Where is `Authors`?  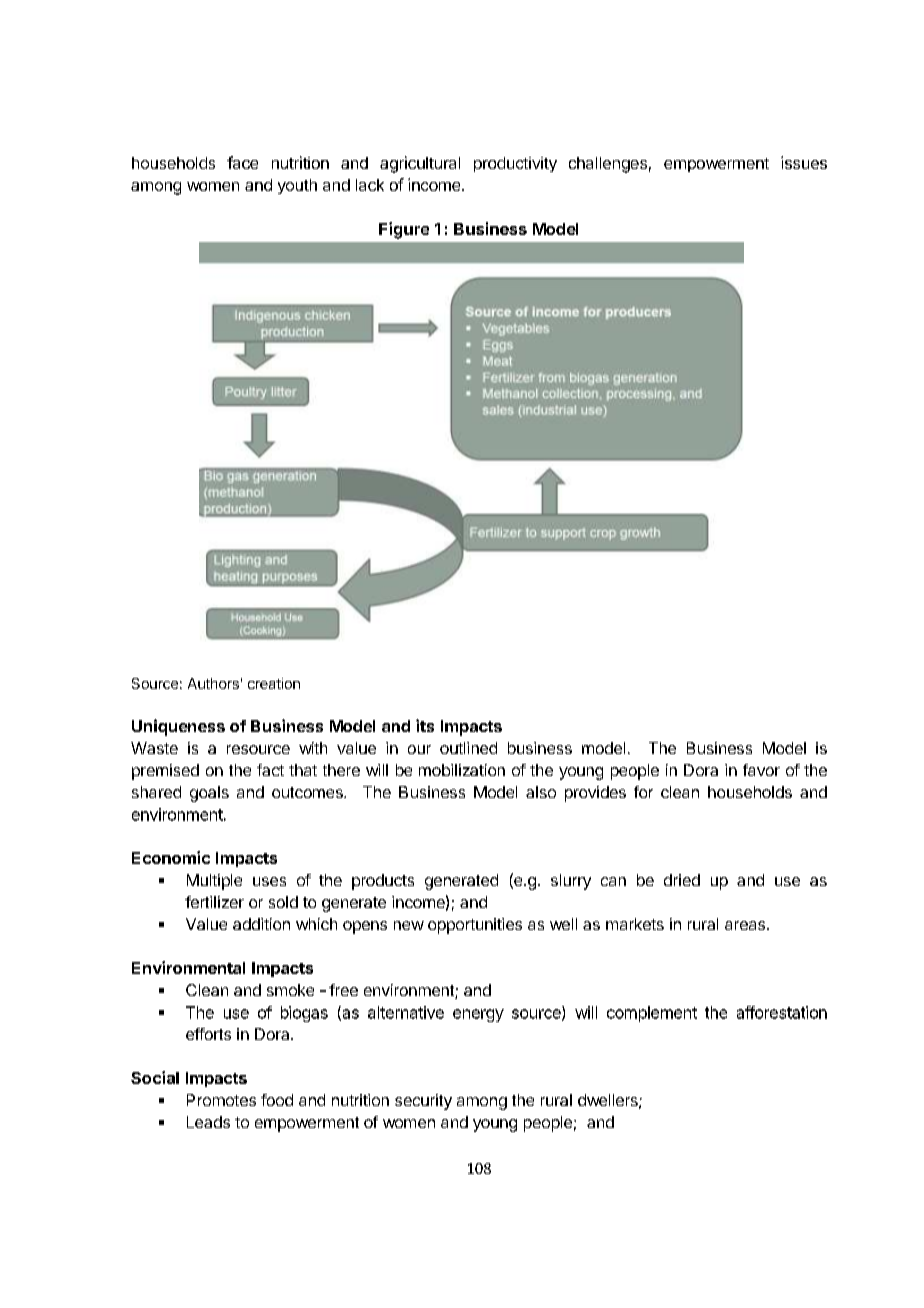 Authors is located at coordinates (213, 683).
